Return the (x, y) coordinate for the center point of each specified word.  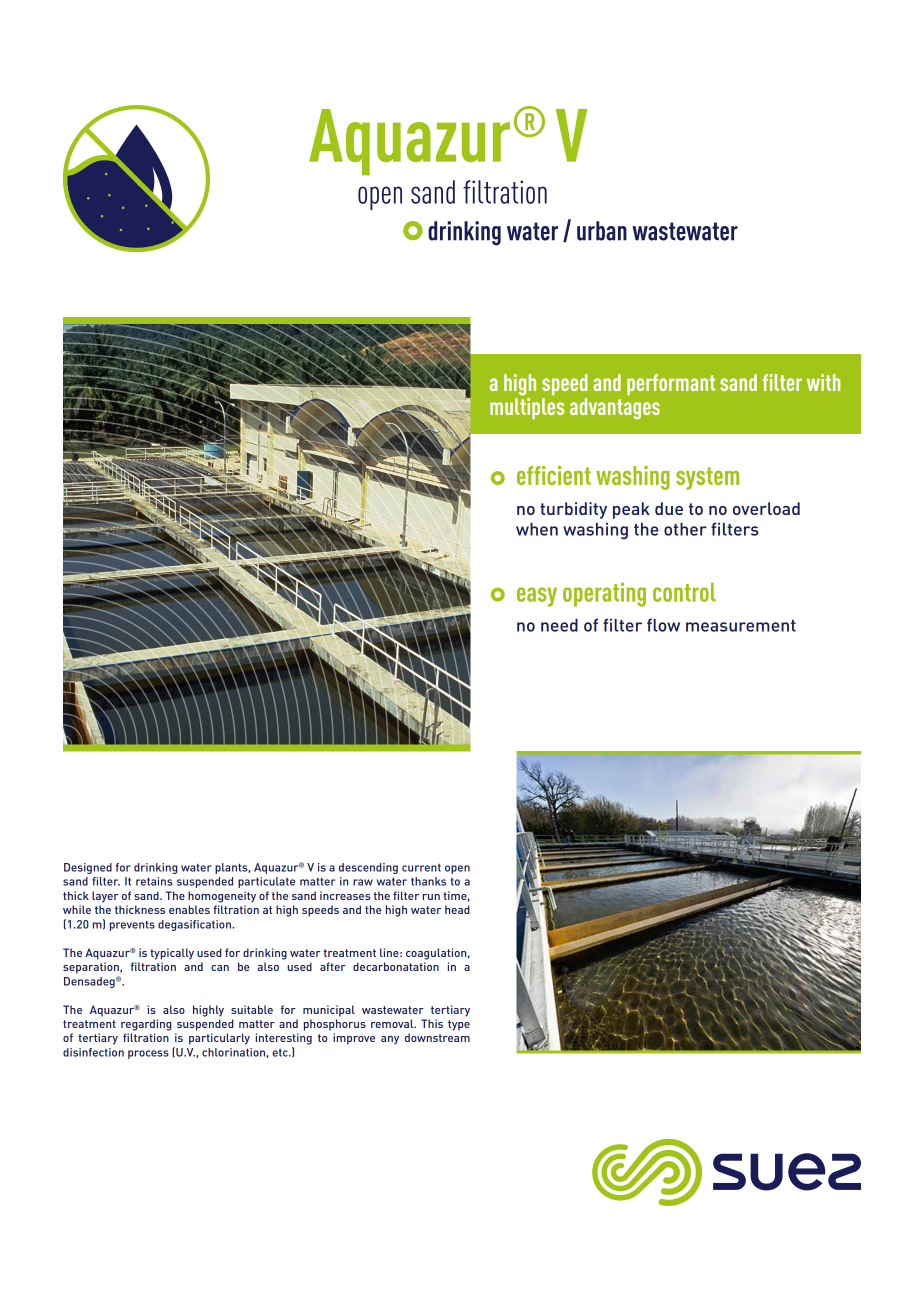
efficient (554, 475)
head (457, 909)
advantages (615, 407)
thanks (428, 881)
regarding (146, 1025)
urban (602, 231)
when (537, 529)
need (559, 625)
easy (537, 597)
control (684, 592)
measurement (741, 626)
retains (154, 881)
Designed (88, 868)
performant (671, 385)
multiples (527, 407)
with (823, 382)
